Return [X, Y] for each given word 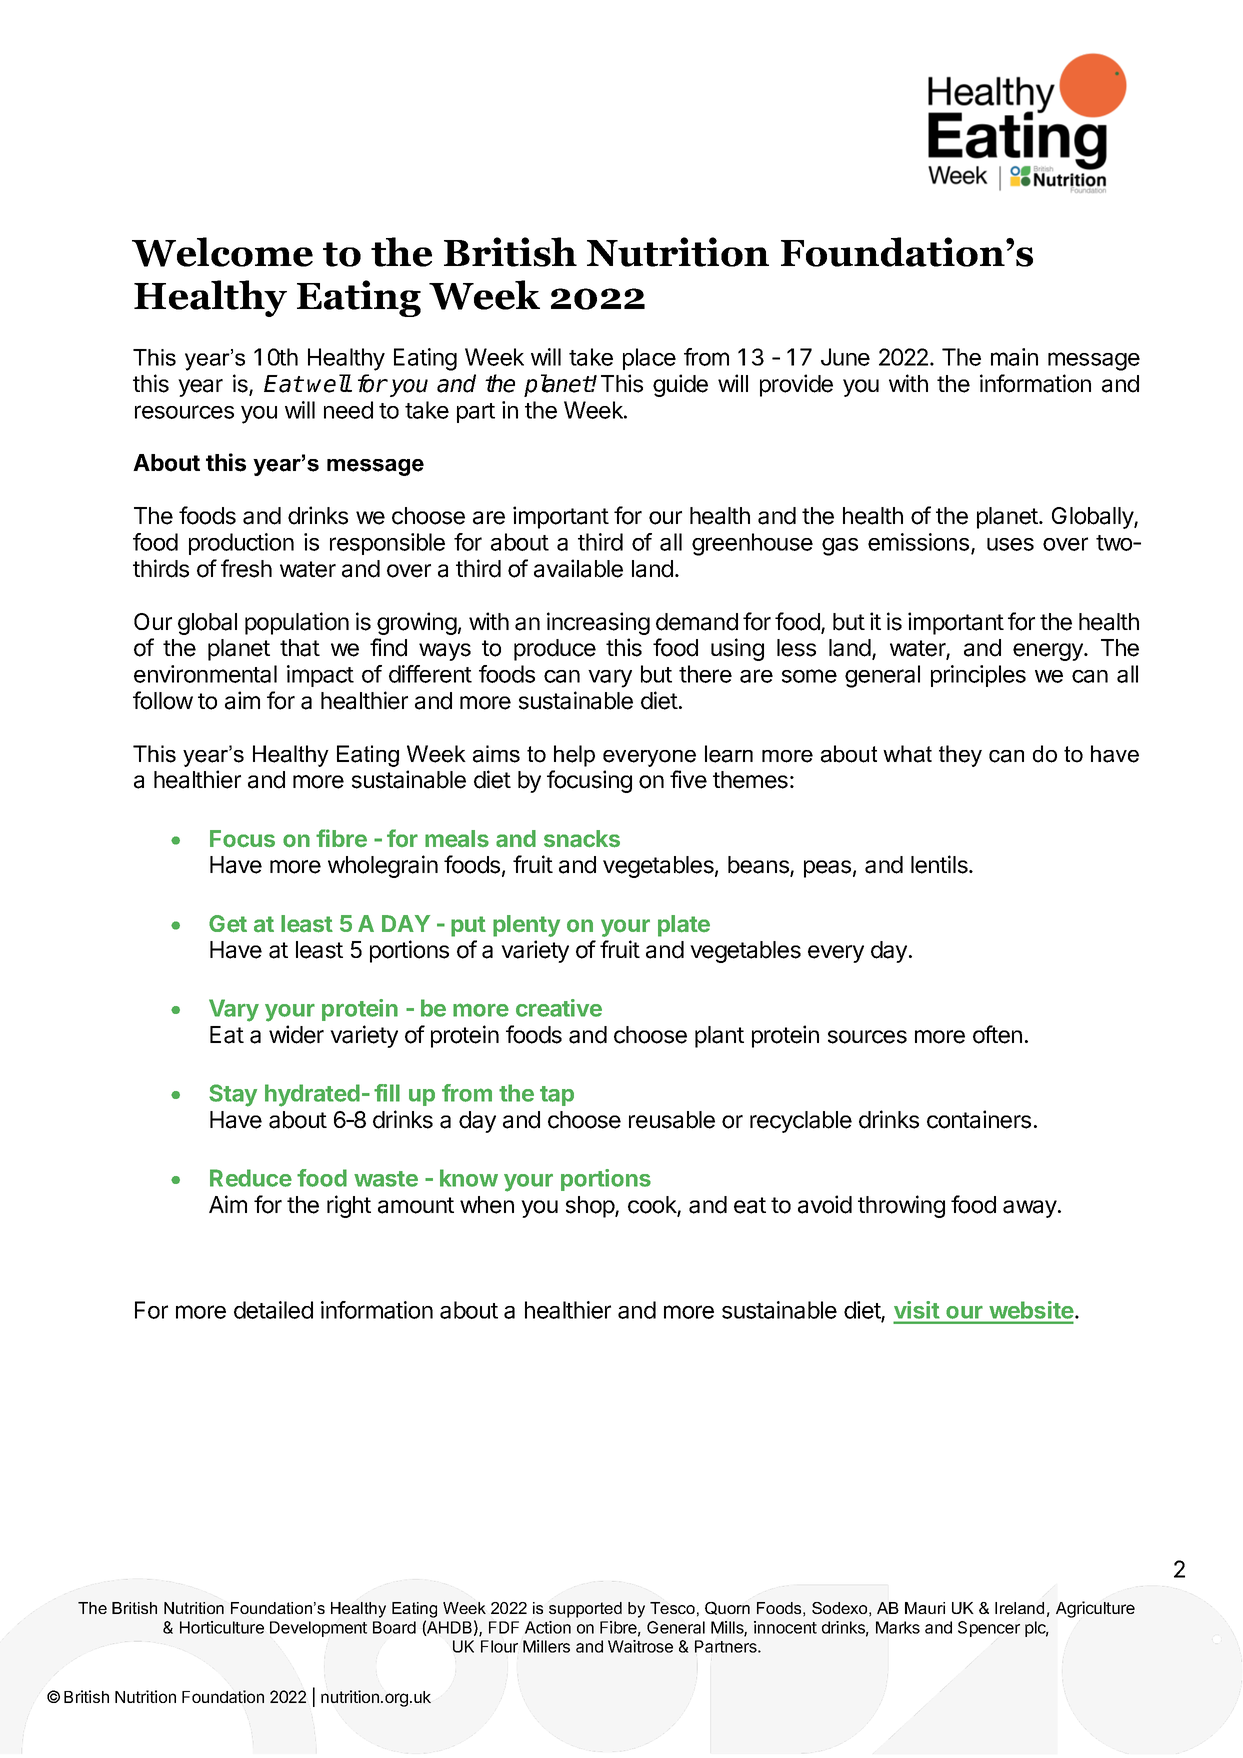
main [1014, 357]
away [1031, 1209]
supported [585, 1610]
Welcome [222, 252]
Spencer [989, 1629]
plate [684, 926]
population [297, 623]
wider [296, 1034]
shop [591, 1207]
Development [318, 1629]
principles [978, 676]
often [997, 1034]
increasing [598, 623]
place [649, 359]
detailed [273, 1310]
